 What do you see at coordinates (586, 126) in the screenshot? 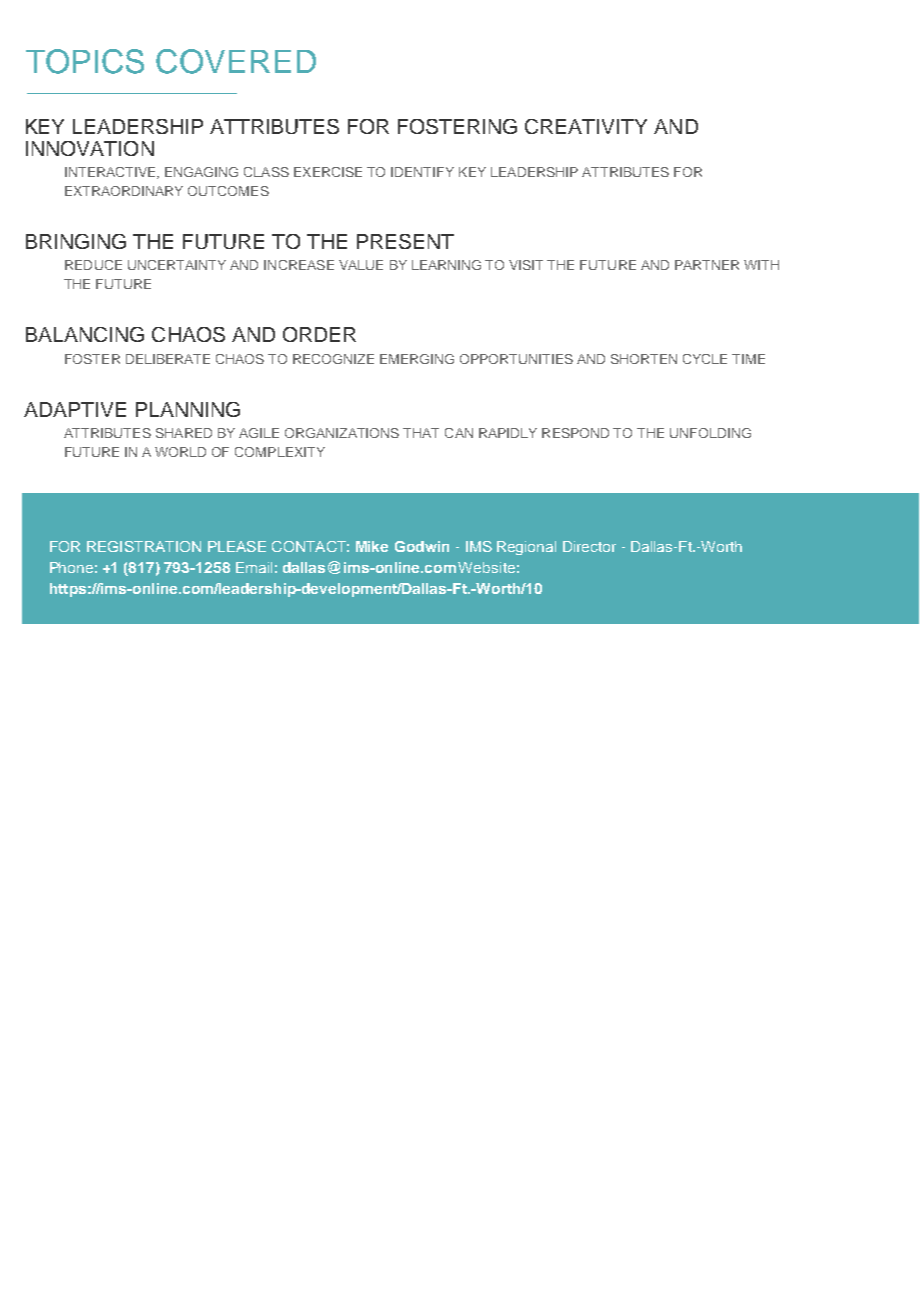
I see `CREATIVITY` at bounding box center [586, 126].
